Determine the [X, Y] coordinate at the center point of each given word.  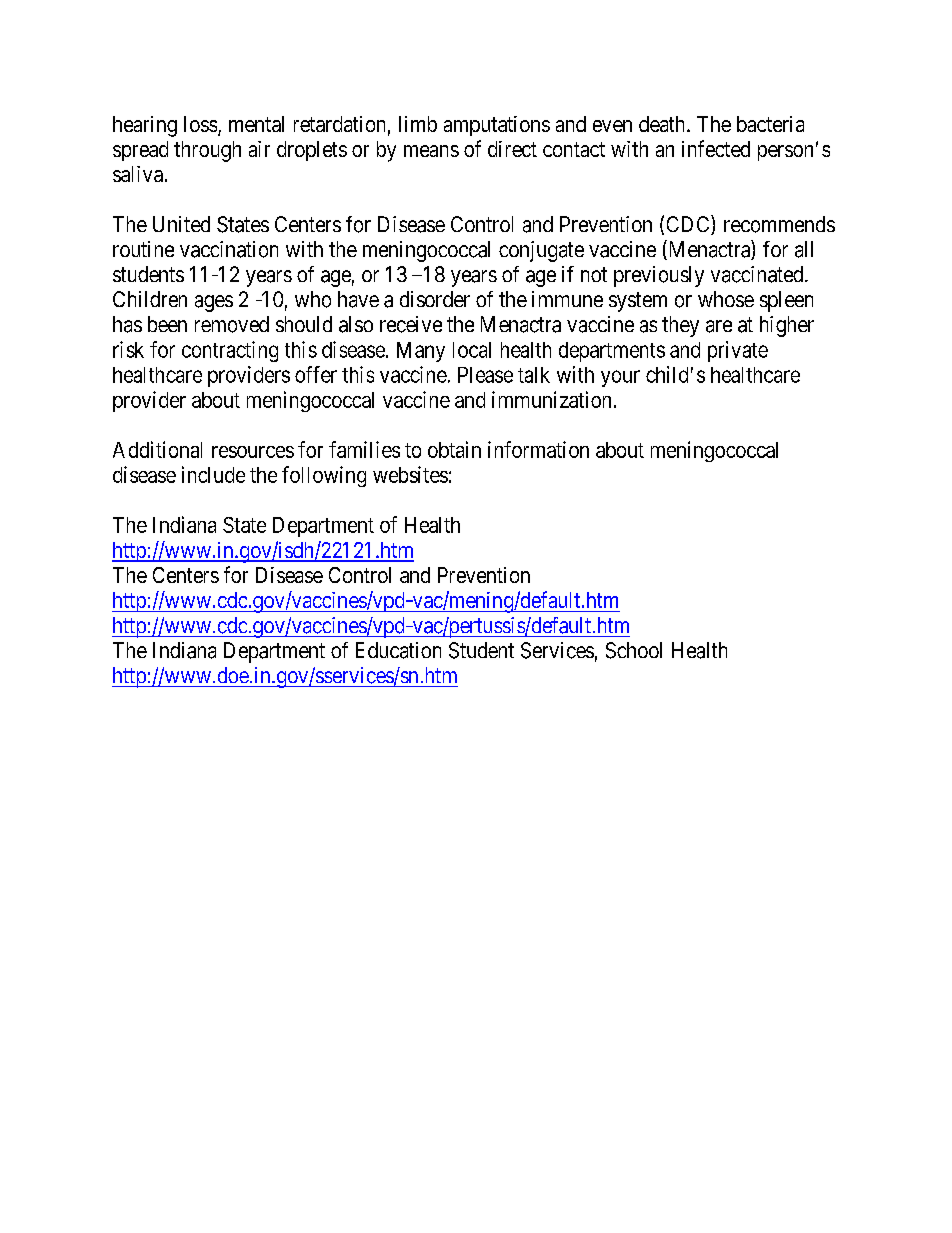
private [738, 351]
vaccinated [758, 274]
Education [398, 650]
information [538, 449]
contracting [230, 351]
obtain [454, 449]
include [213, 474]
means [431, 151]
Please [485, 375]
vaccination [229, 249]
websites [410, 474]
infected [716, 148]
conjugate [541, 251]
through [207, 151]
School [634, 650]
